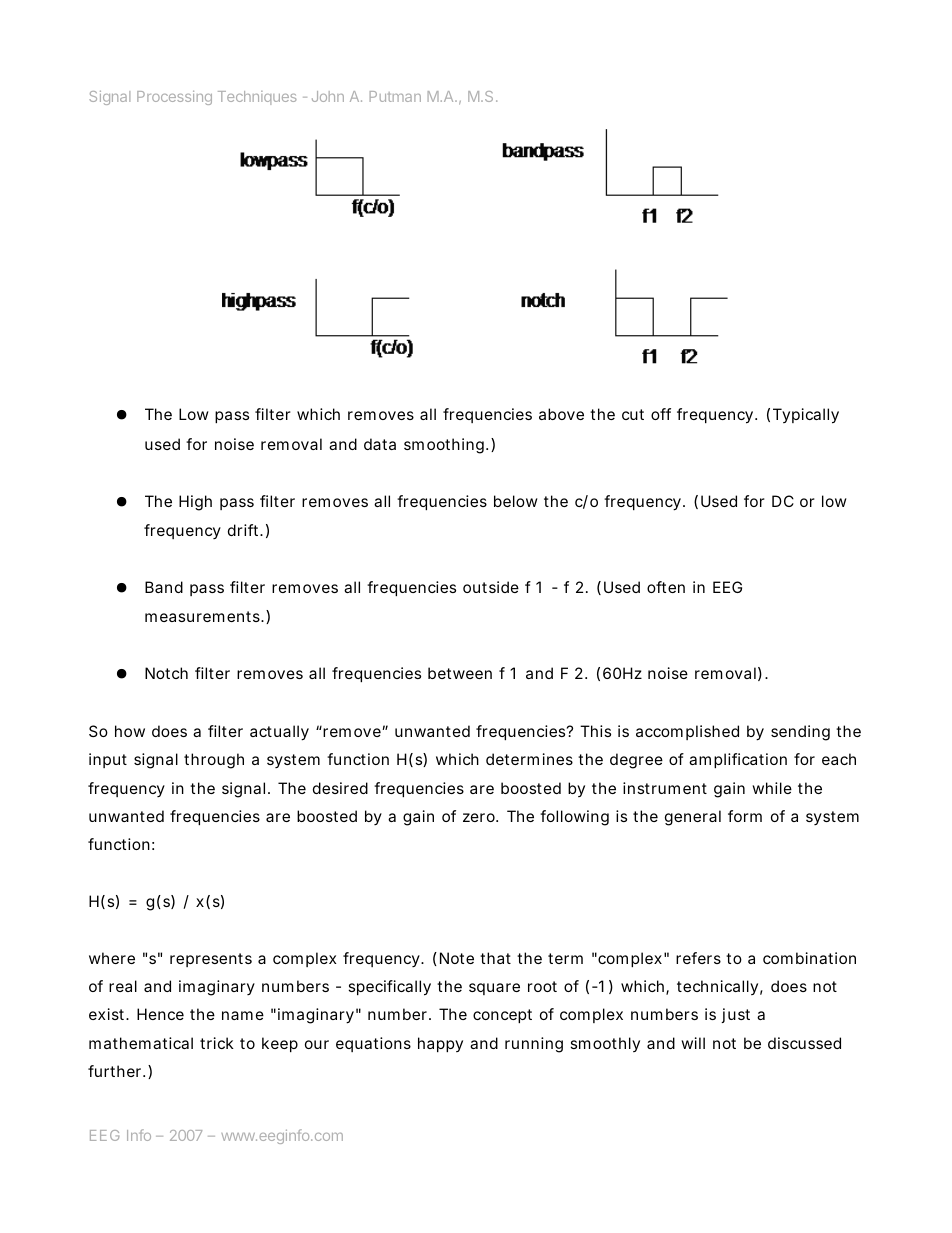 This screenshot has height=1233, width=952. Describe the element at coordinates (440, 1044) in the screenshot. I see `happy` at that location.
